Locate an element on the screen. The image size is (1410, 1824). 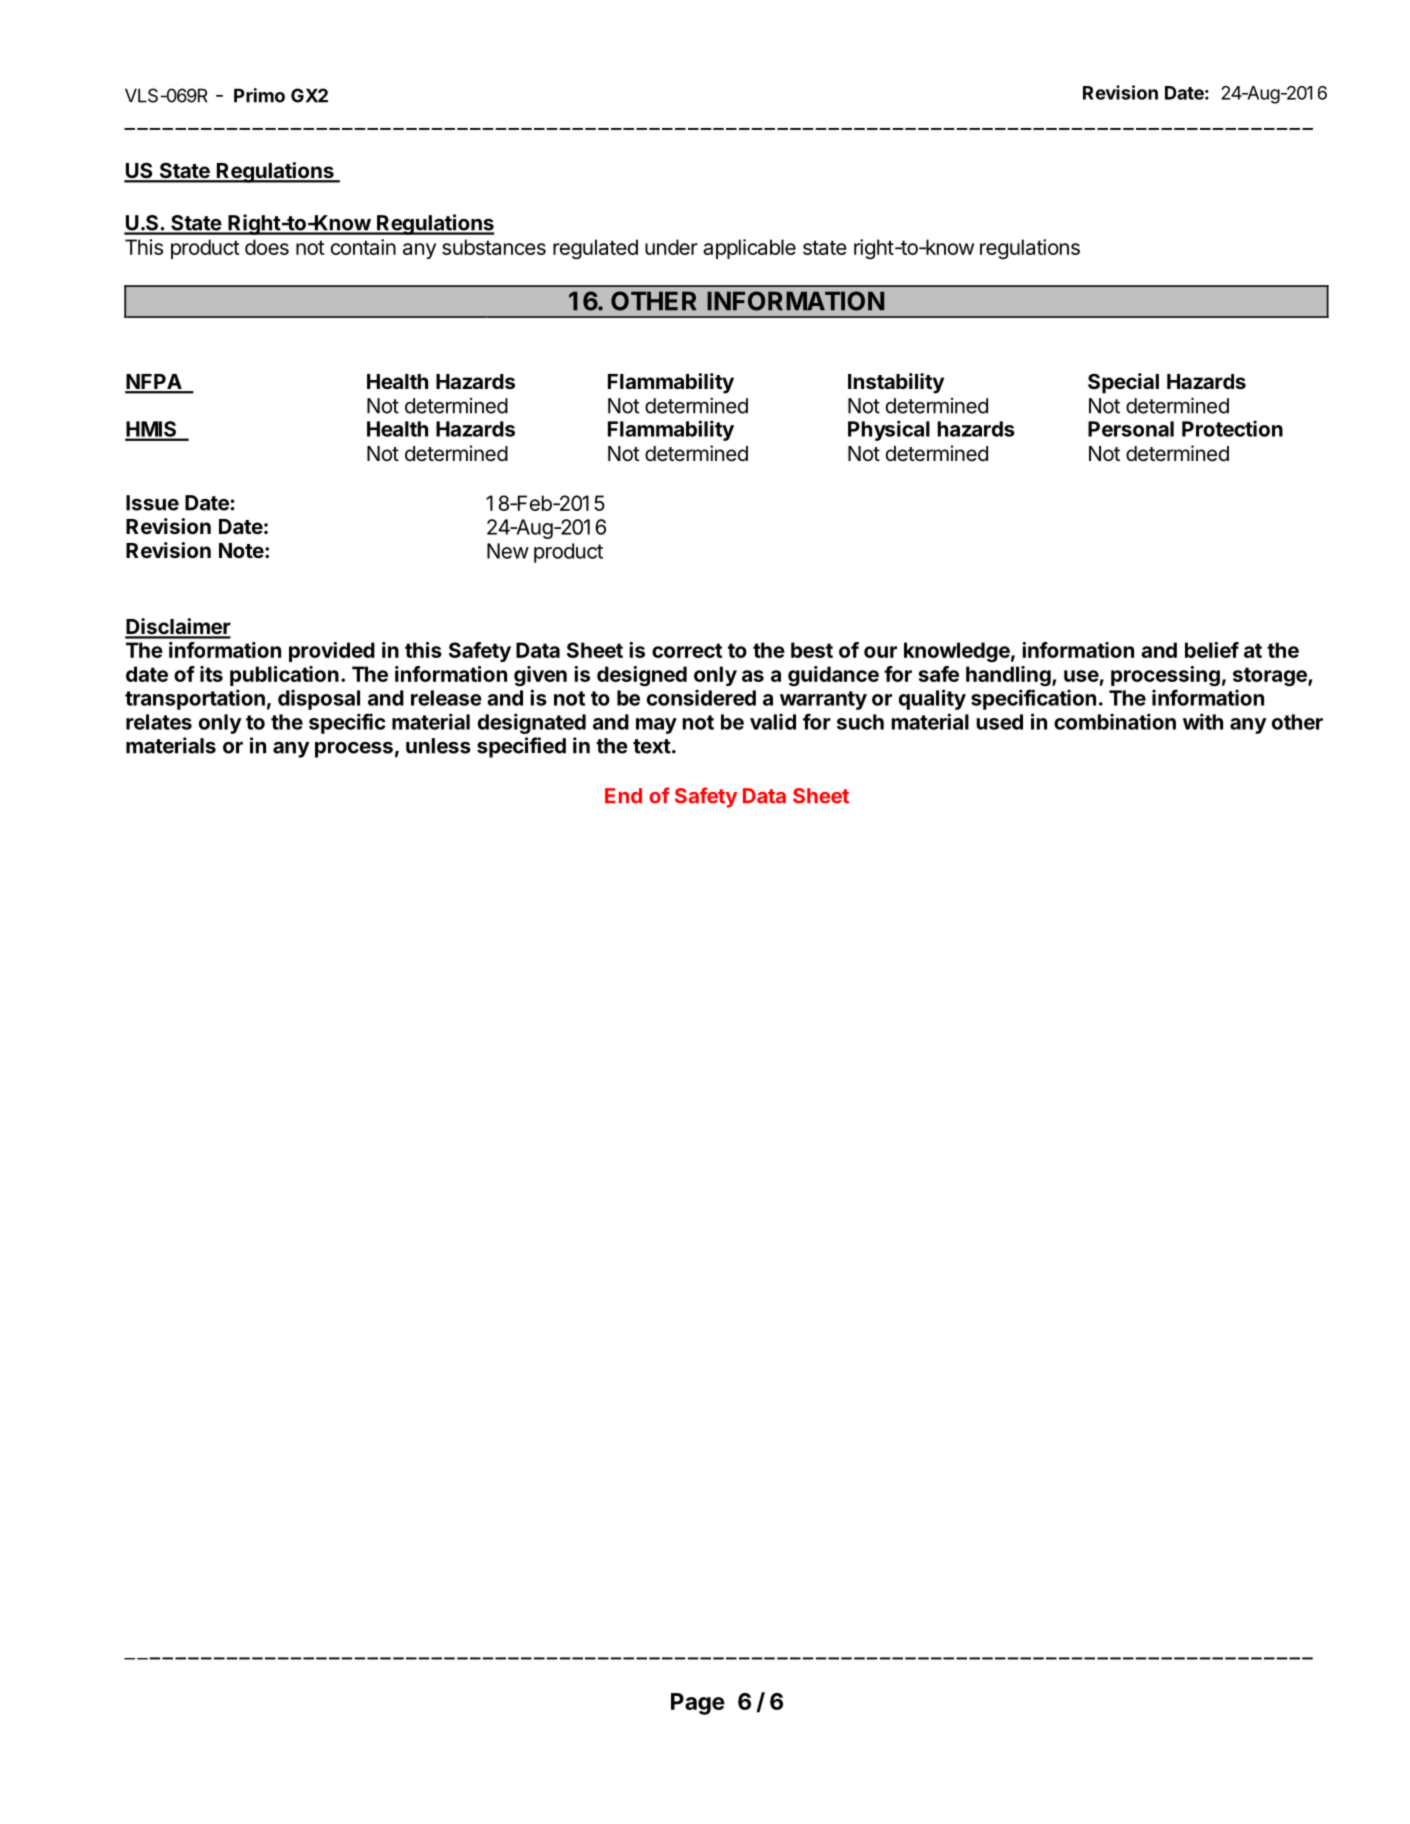
text is located at coordinates (652, 746).
